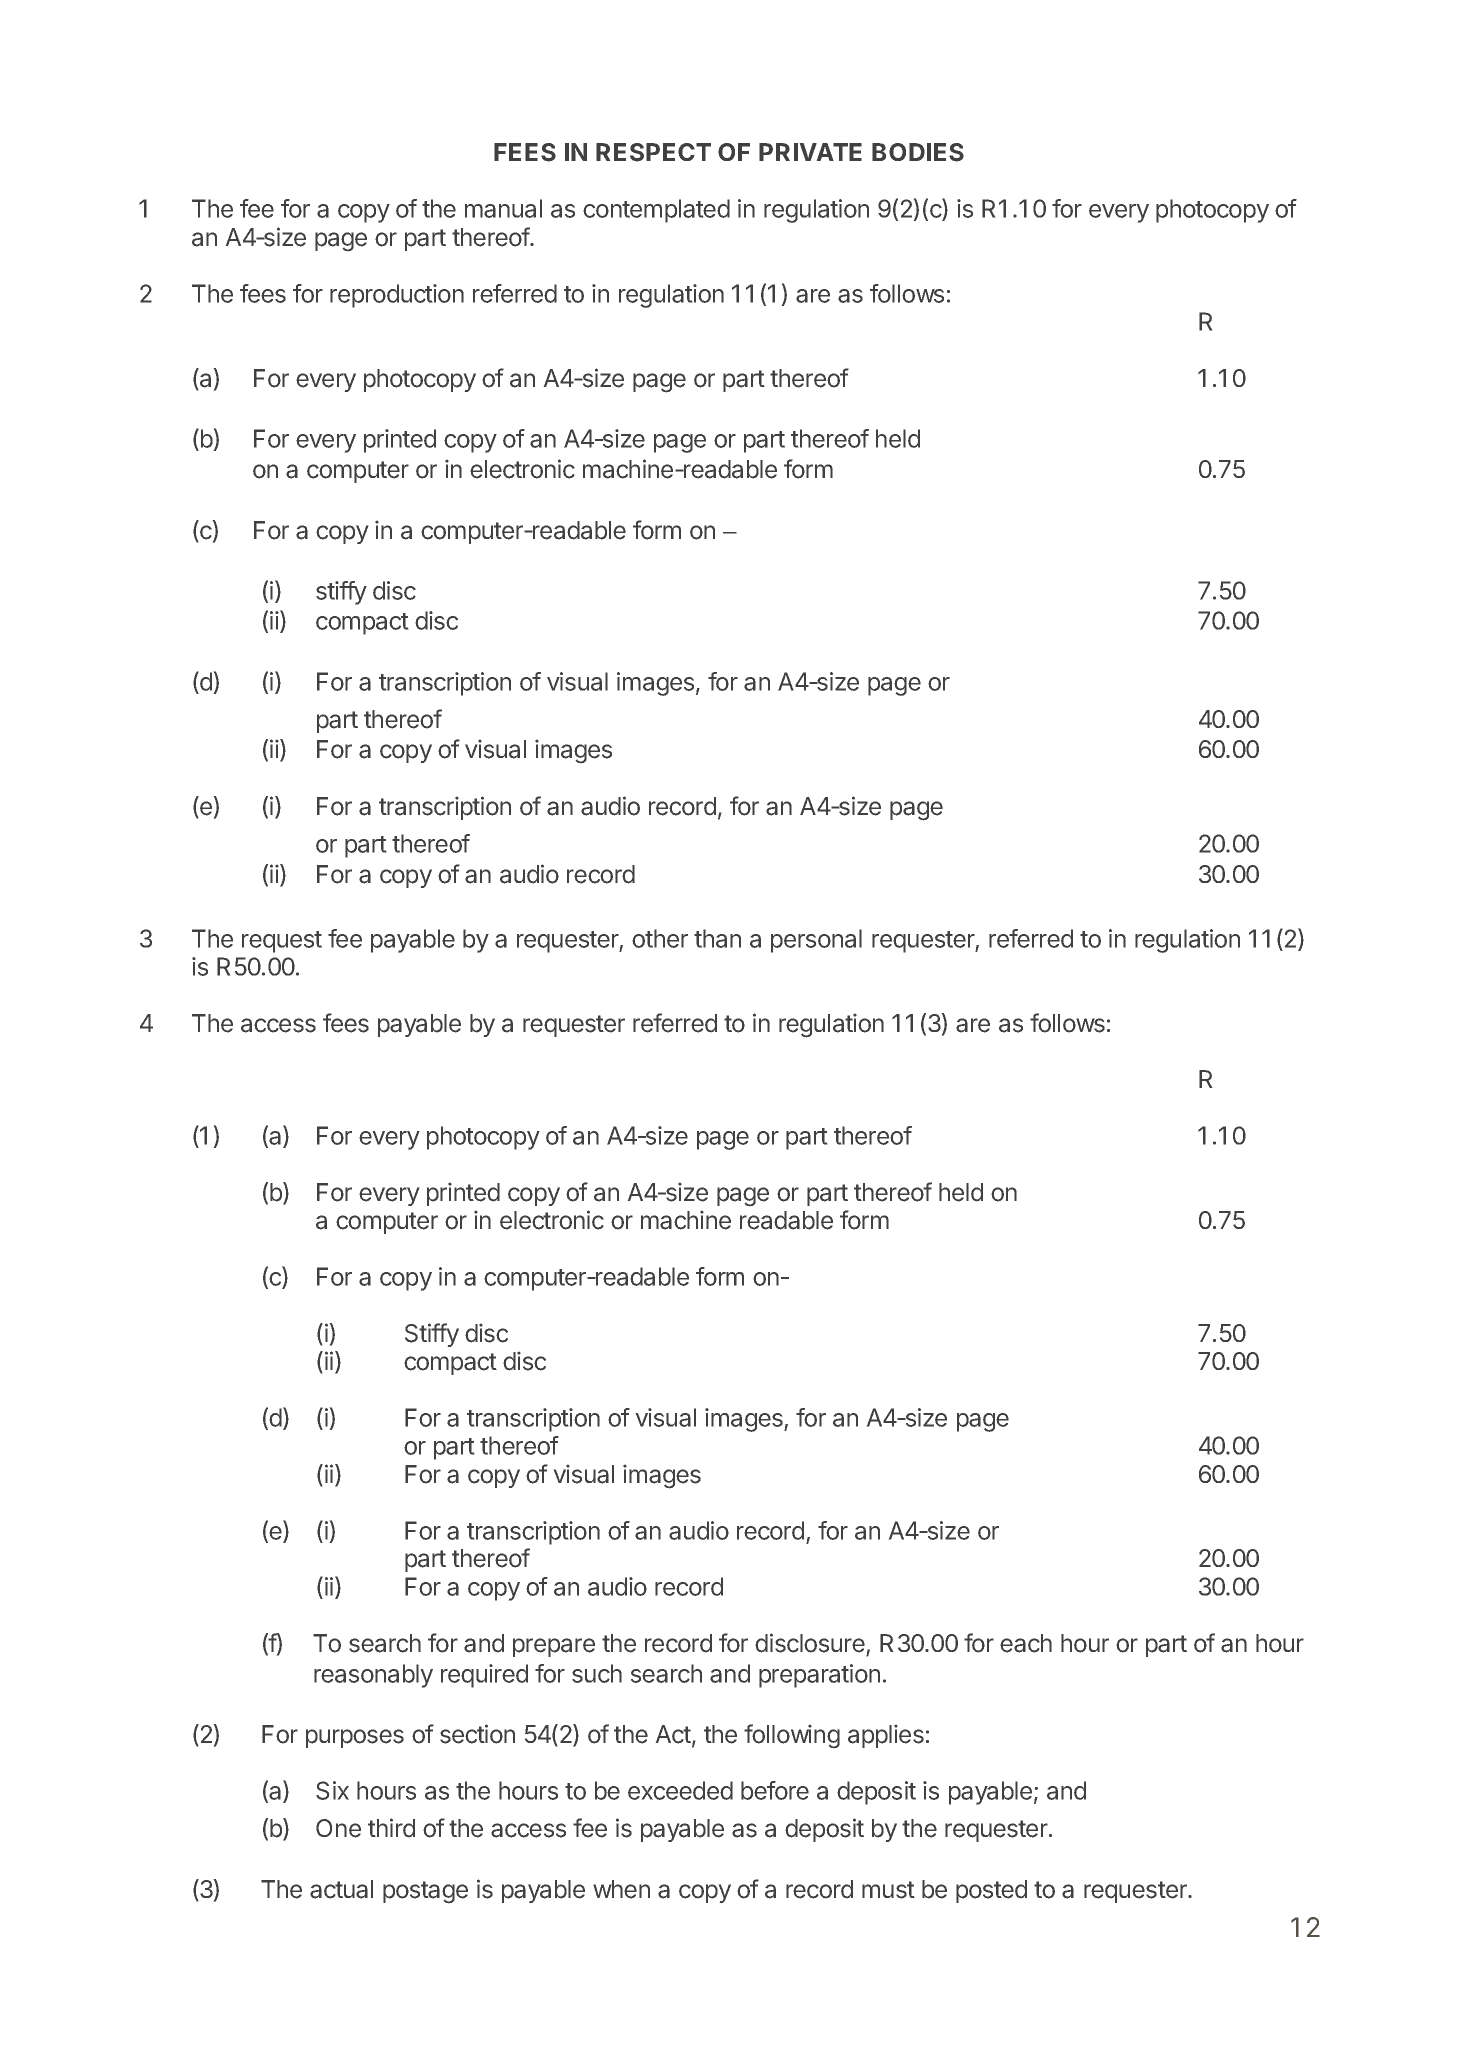  I want to click on exceeded, so click(680, 1790).
